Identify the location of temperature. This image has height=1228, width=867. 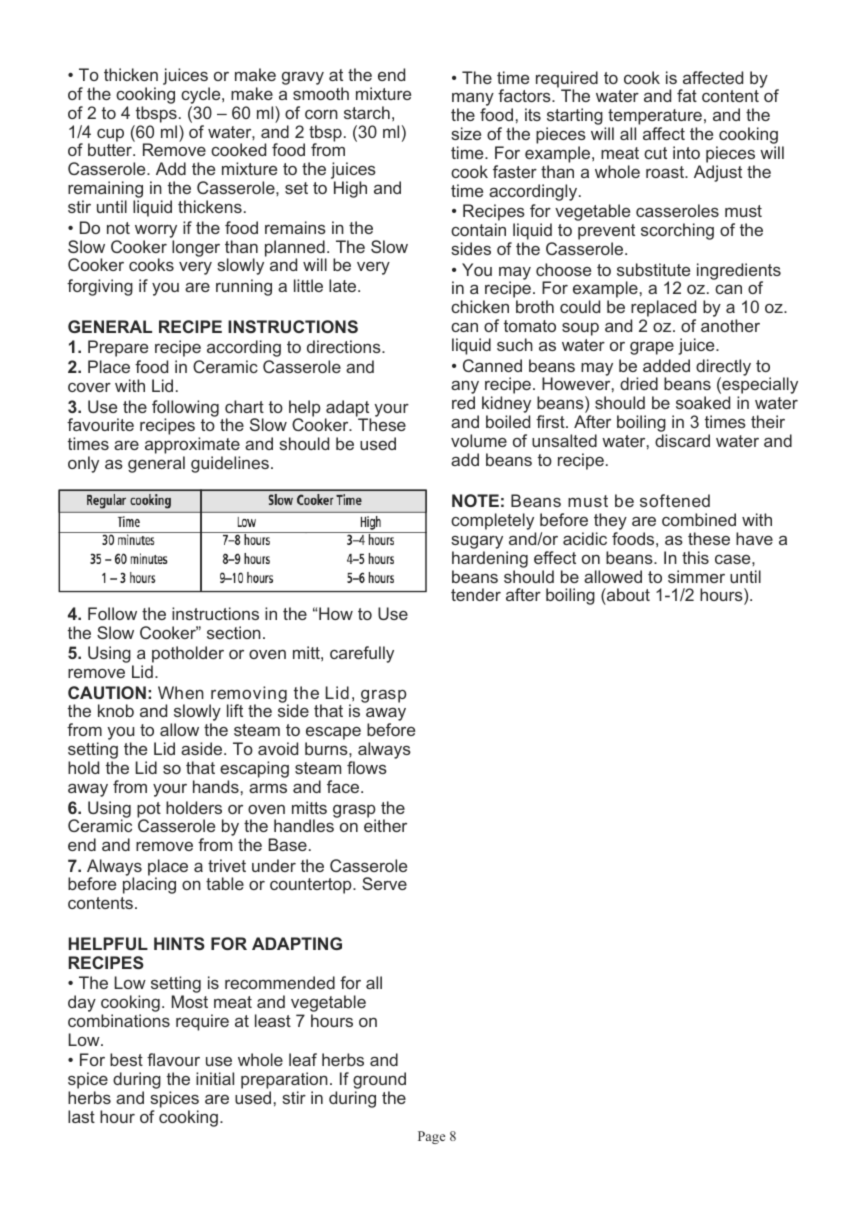
(655, 118).
